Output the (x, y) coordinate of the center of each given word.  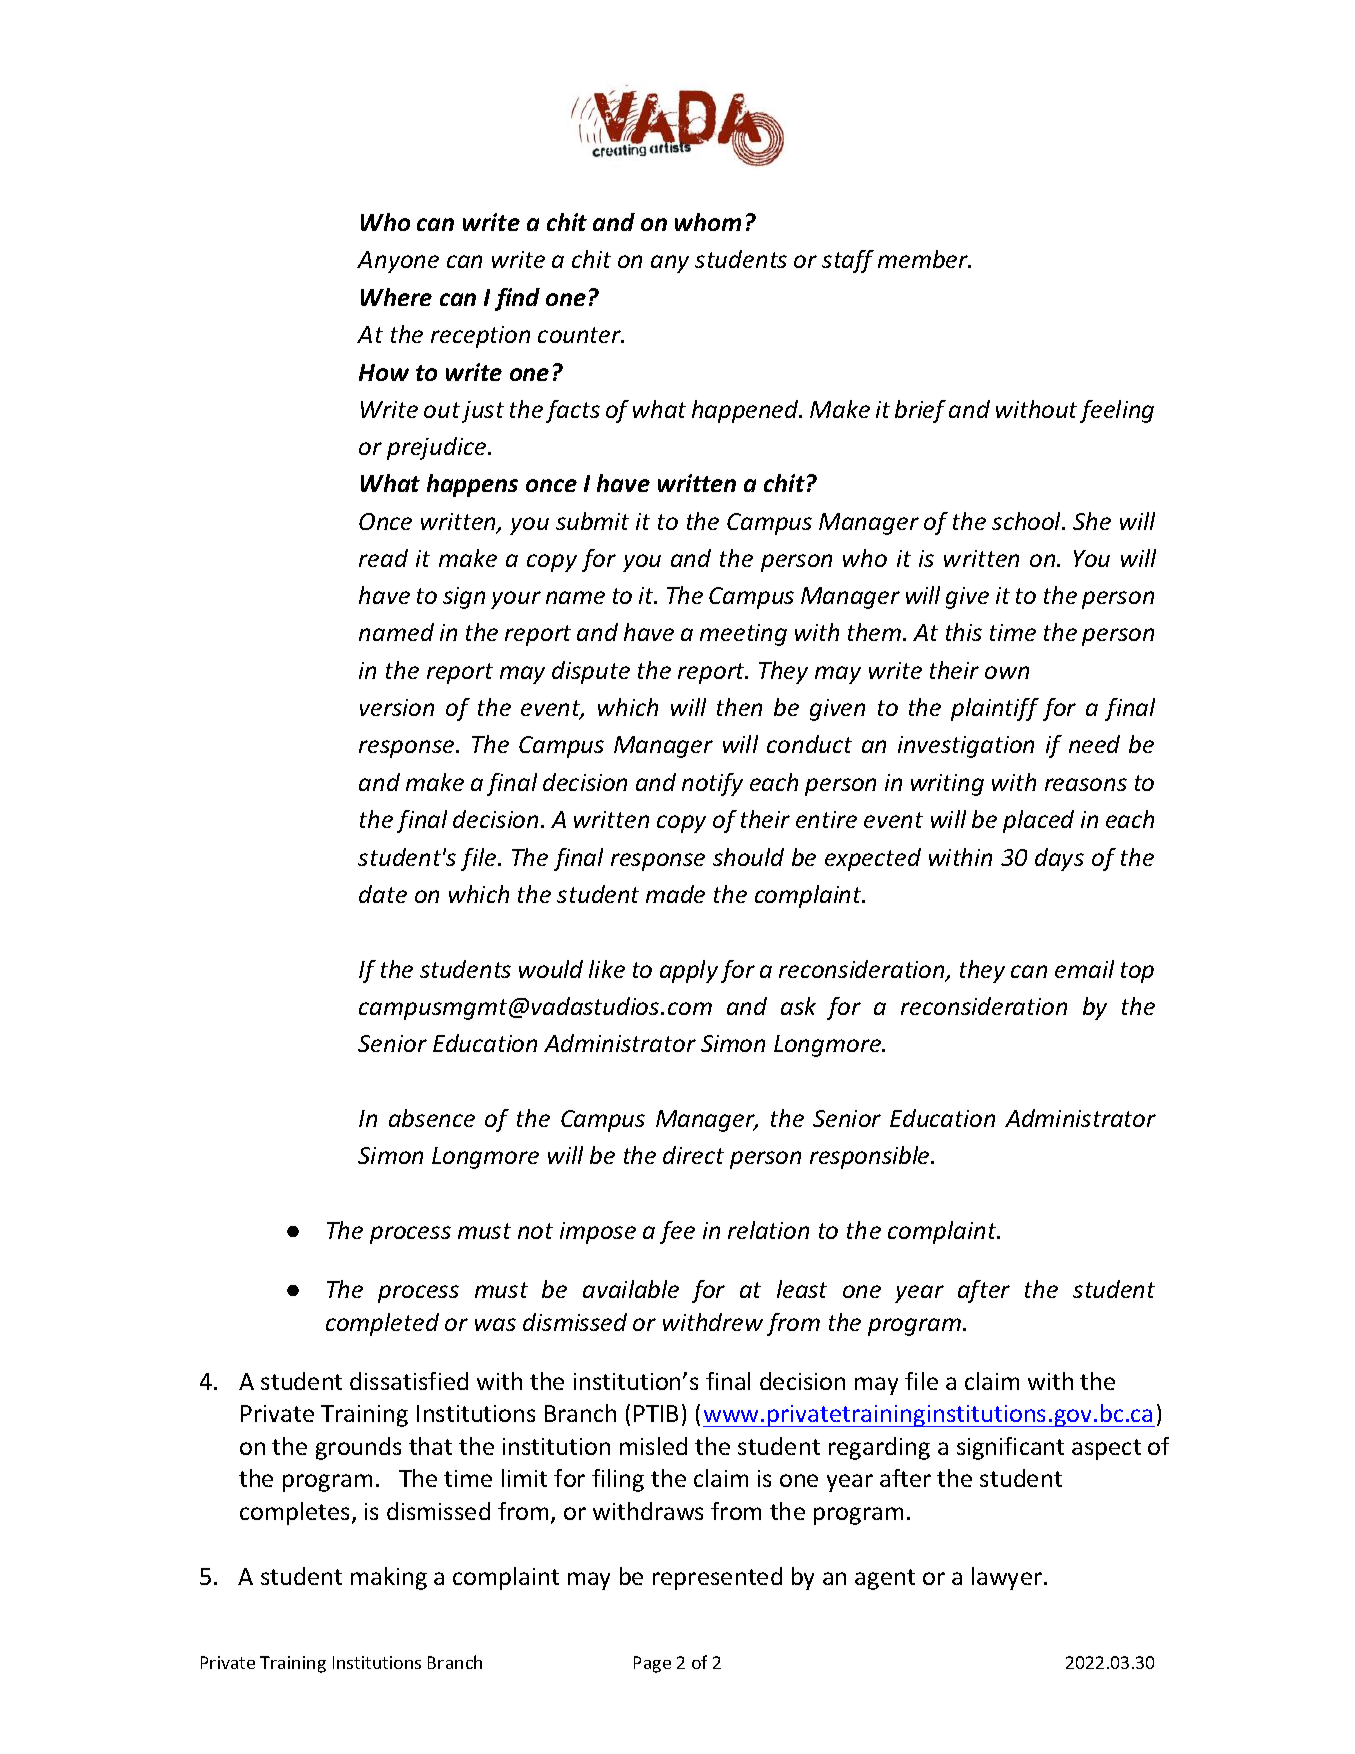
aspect (1106, 1449)
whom (708, 222)
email (1084, 969)
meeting (743, 635)
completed (382, 1324)
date (383, 894)
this (964, 632)
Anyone (398, 262)
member (924, 259)
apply (689, 971)
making (389, 1578)
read (383, 558)
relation (768, 1230)
